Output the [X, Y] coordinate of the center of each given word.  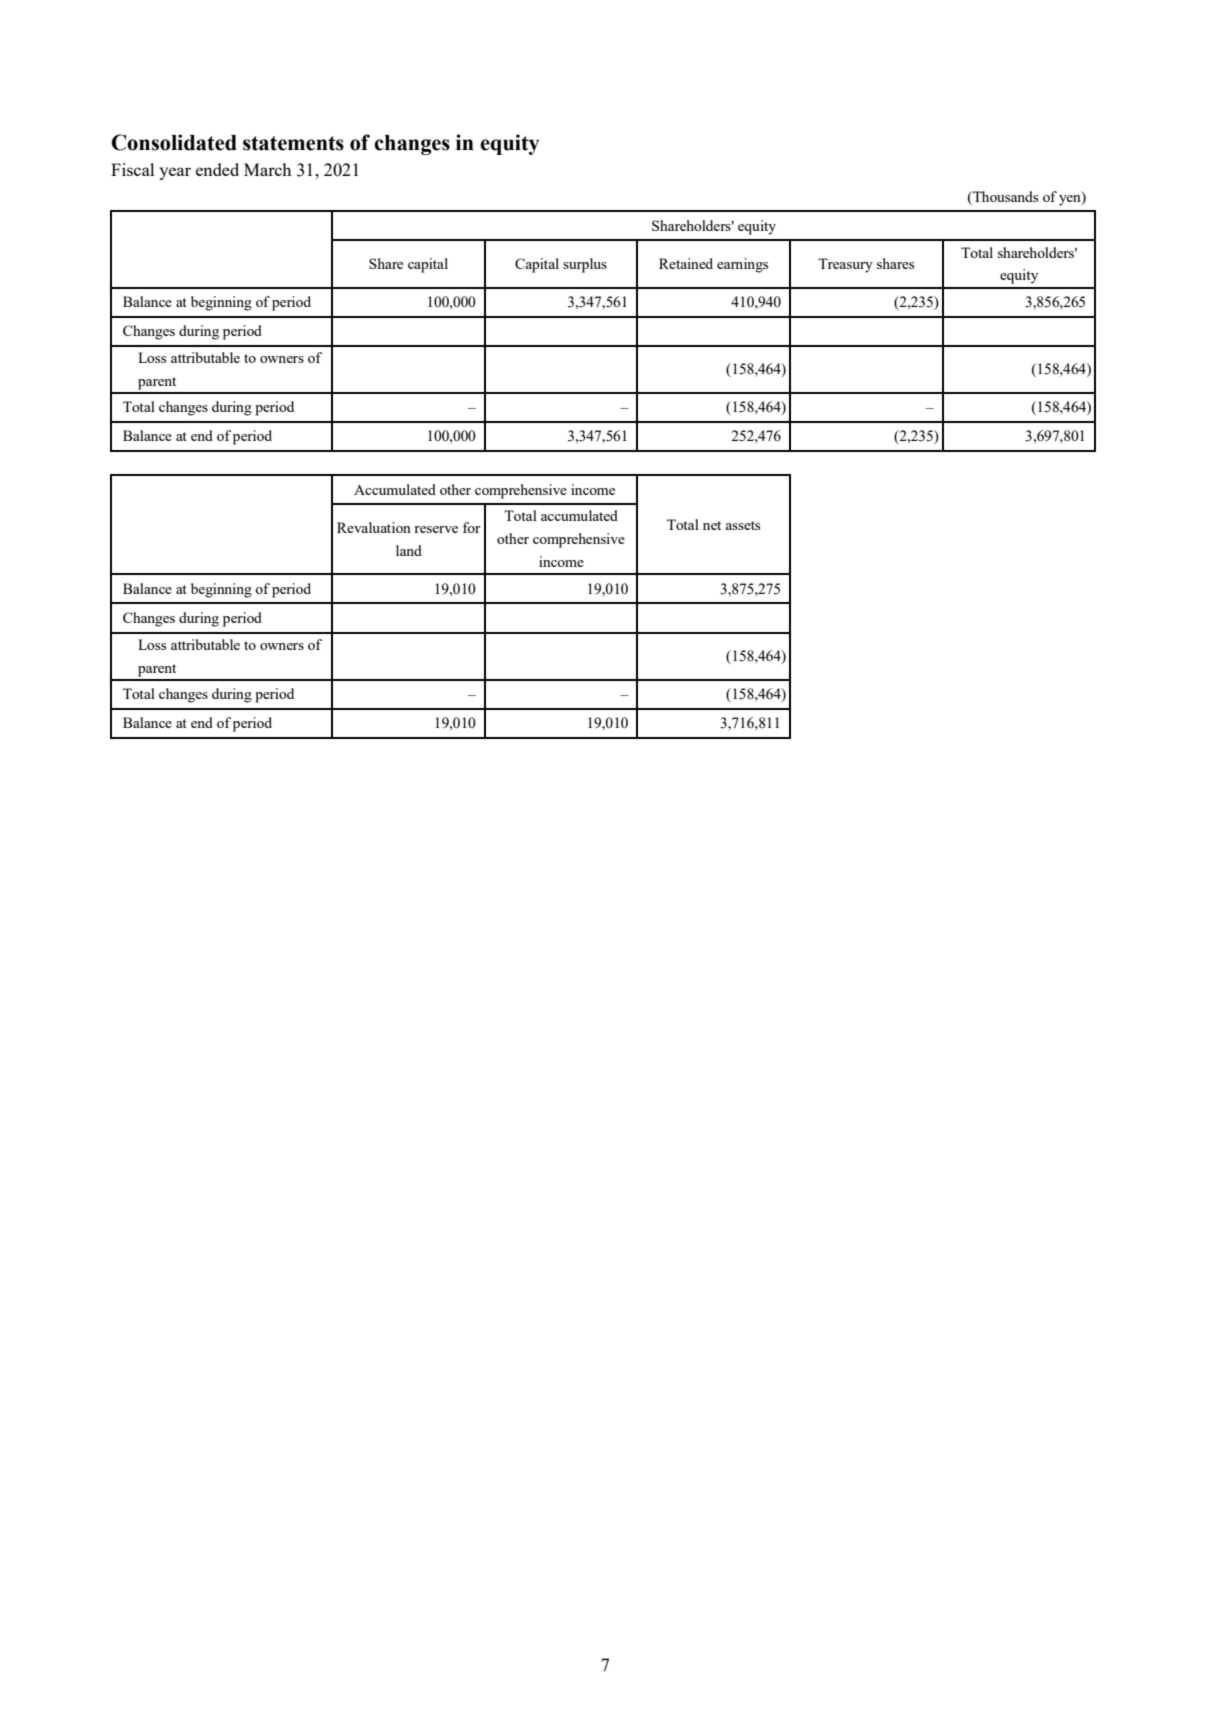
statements [293, 143]
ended [217, 169]
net [712, 525]
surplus [585, 265]
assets [742, 525]
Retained [686, 263]
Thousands [1004, 196]
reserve [436, 529]
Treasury [845, 265]
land [409, 550]
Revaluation [374, 527]
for [471, 527]
